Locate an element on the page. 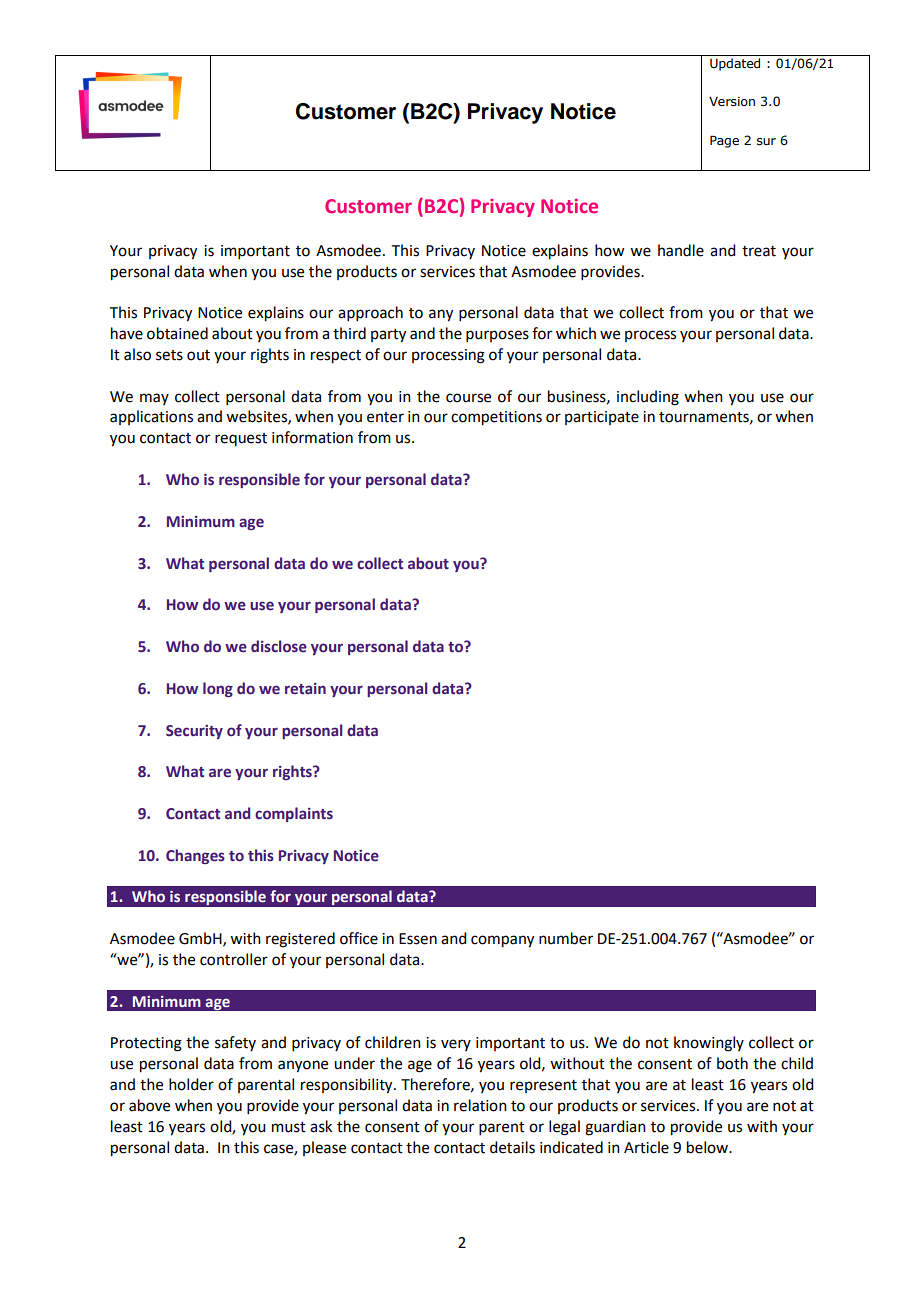  holder is located at coordinates (191, 1084).
